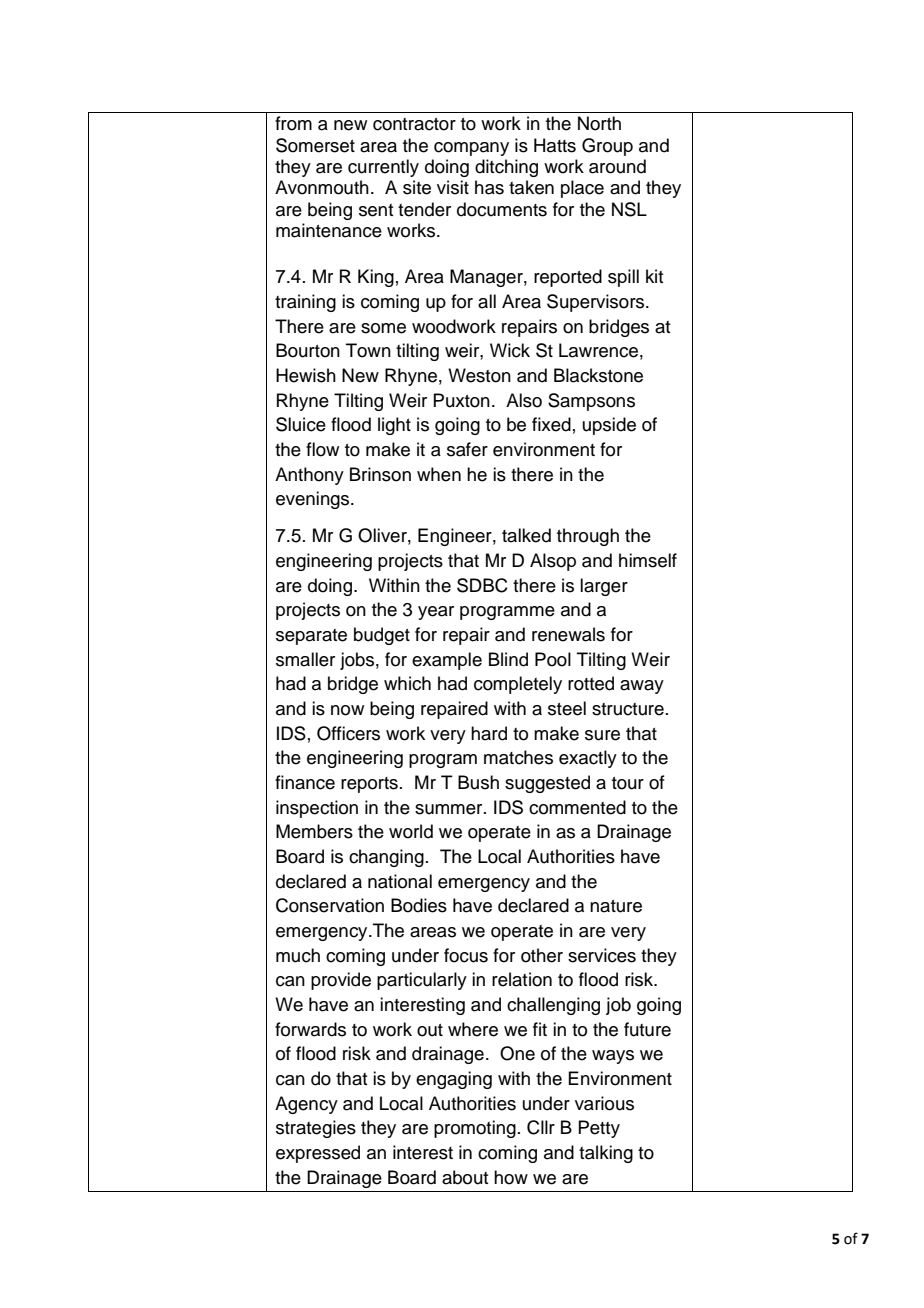 Image resolution: width=924 pixels, height=1308 pixels. What do you see at coordinates (383, 168) in the image?
I see `currently` at bounding box center [383, 168].
